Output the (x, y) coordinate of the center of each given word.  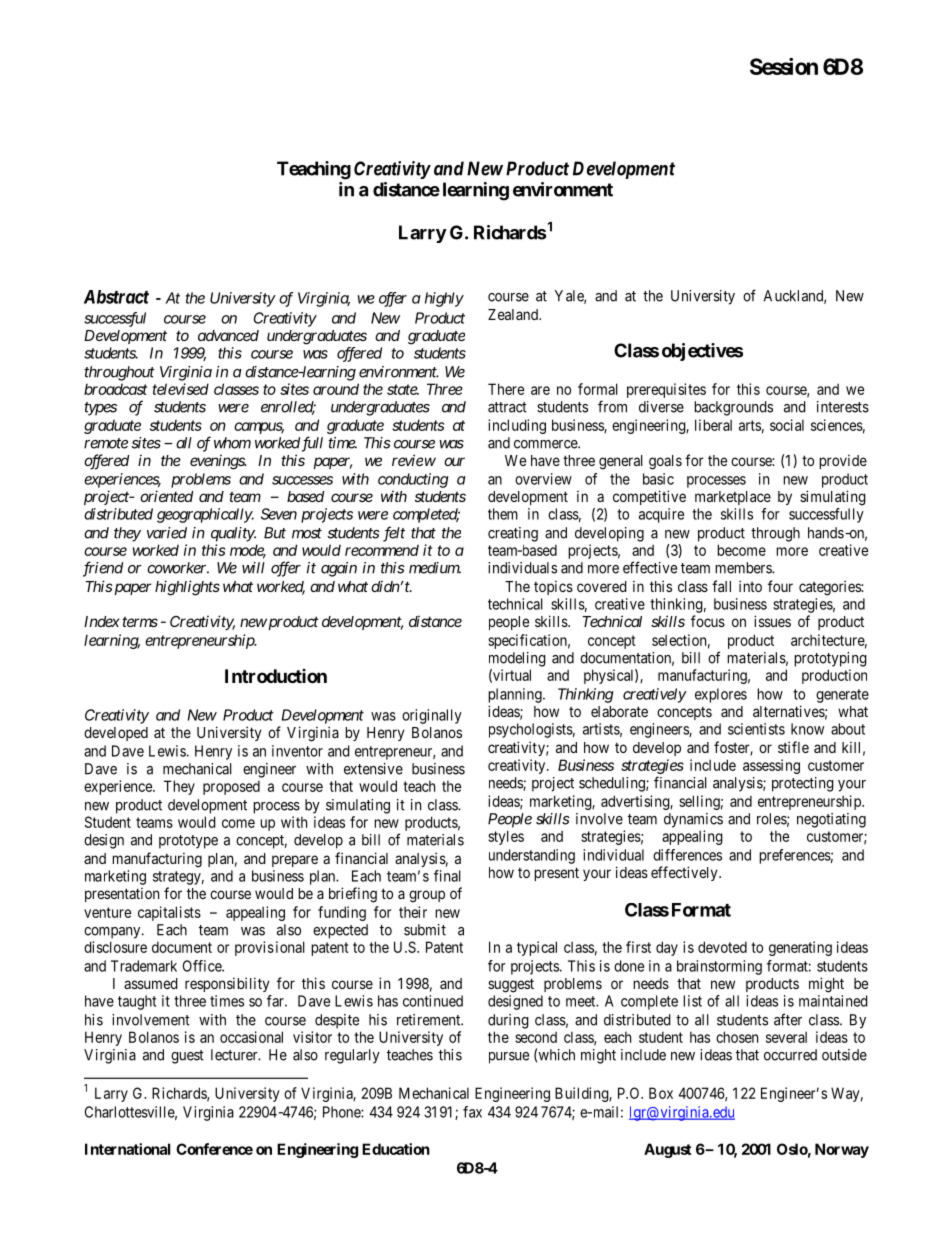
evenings (218, 462)
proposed (231, 787)
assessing (771, 766)
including (517, 426)
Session (784, 66)
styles (506, 837)
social (787, 425)
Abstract (116, 297)
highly (444, 299)
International (127, 1149)
